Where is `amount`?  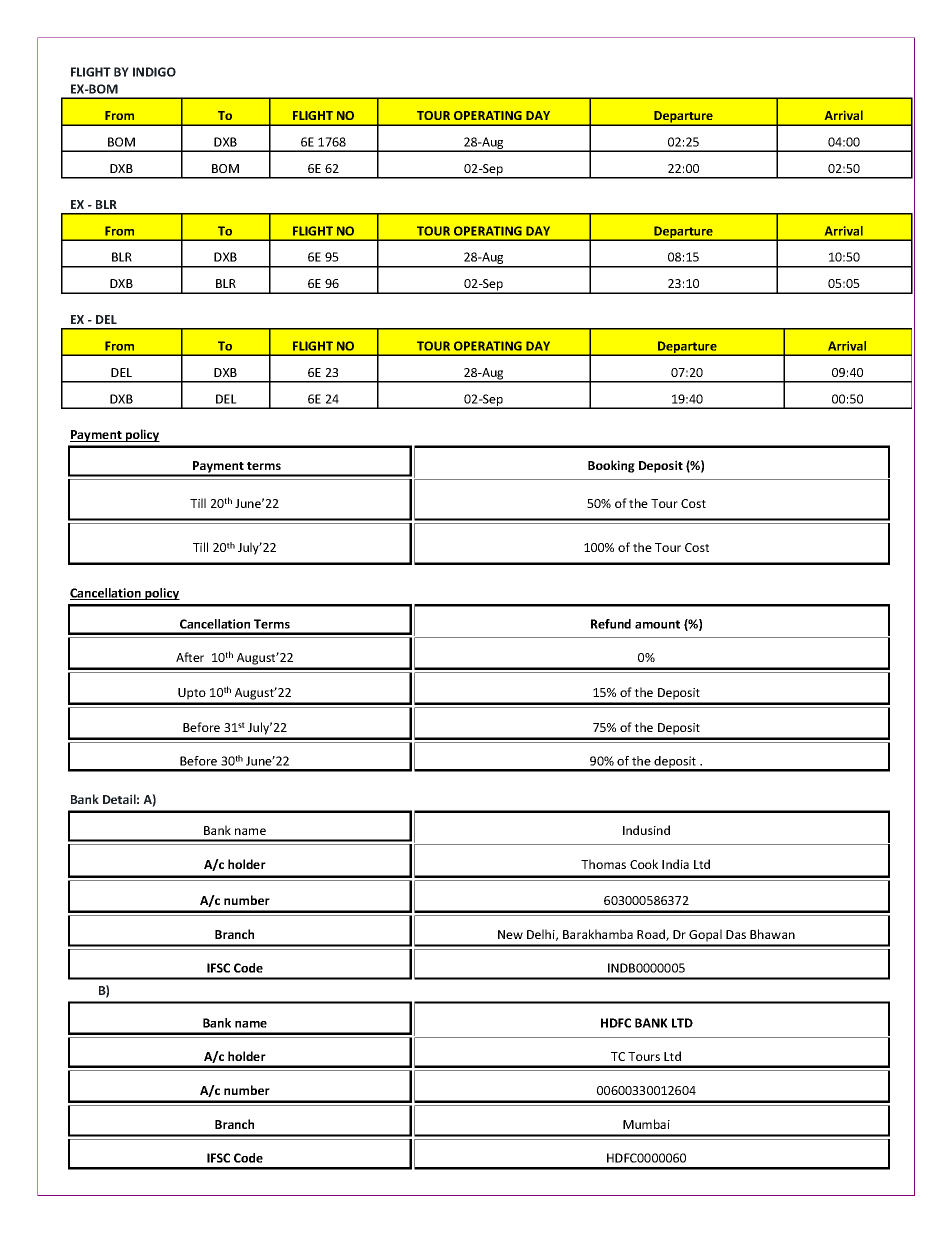
amount is located at coordinates (657, 624).
